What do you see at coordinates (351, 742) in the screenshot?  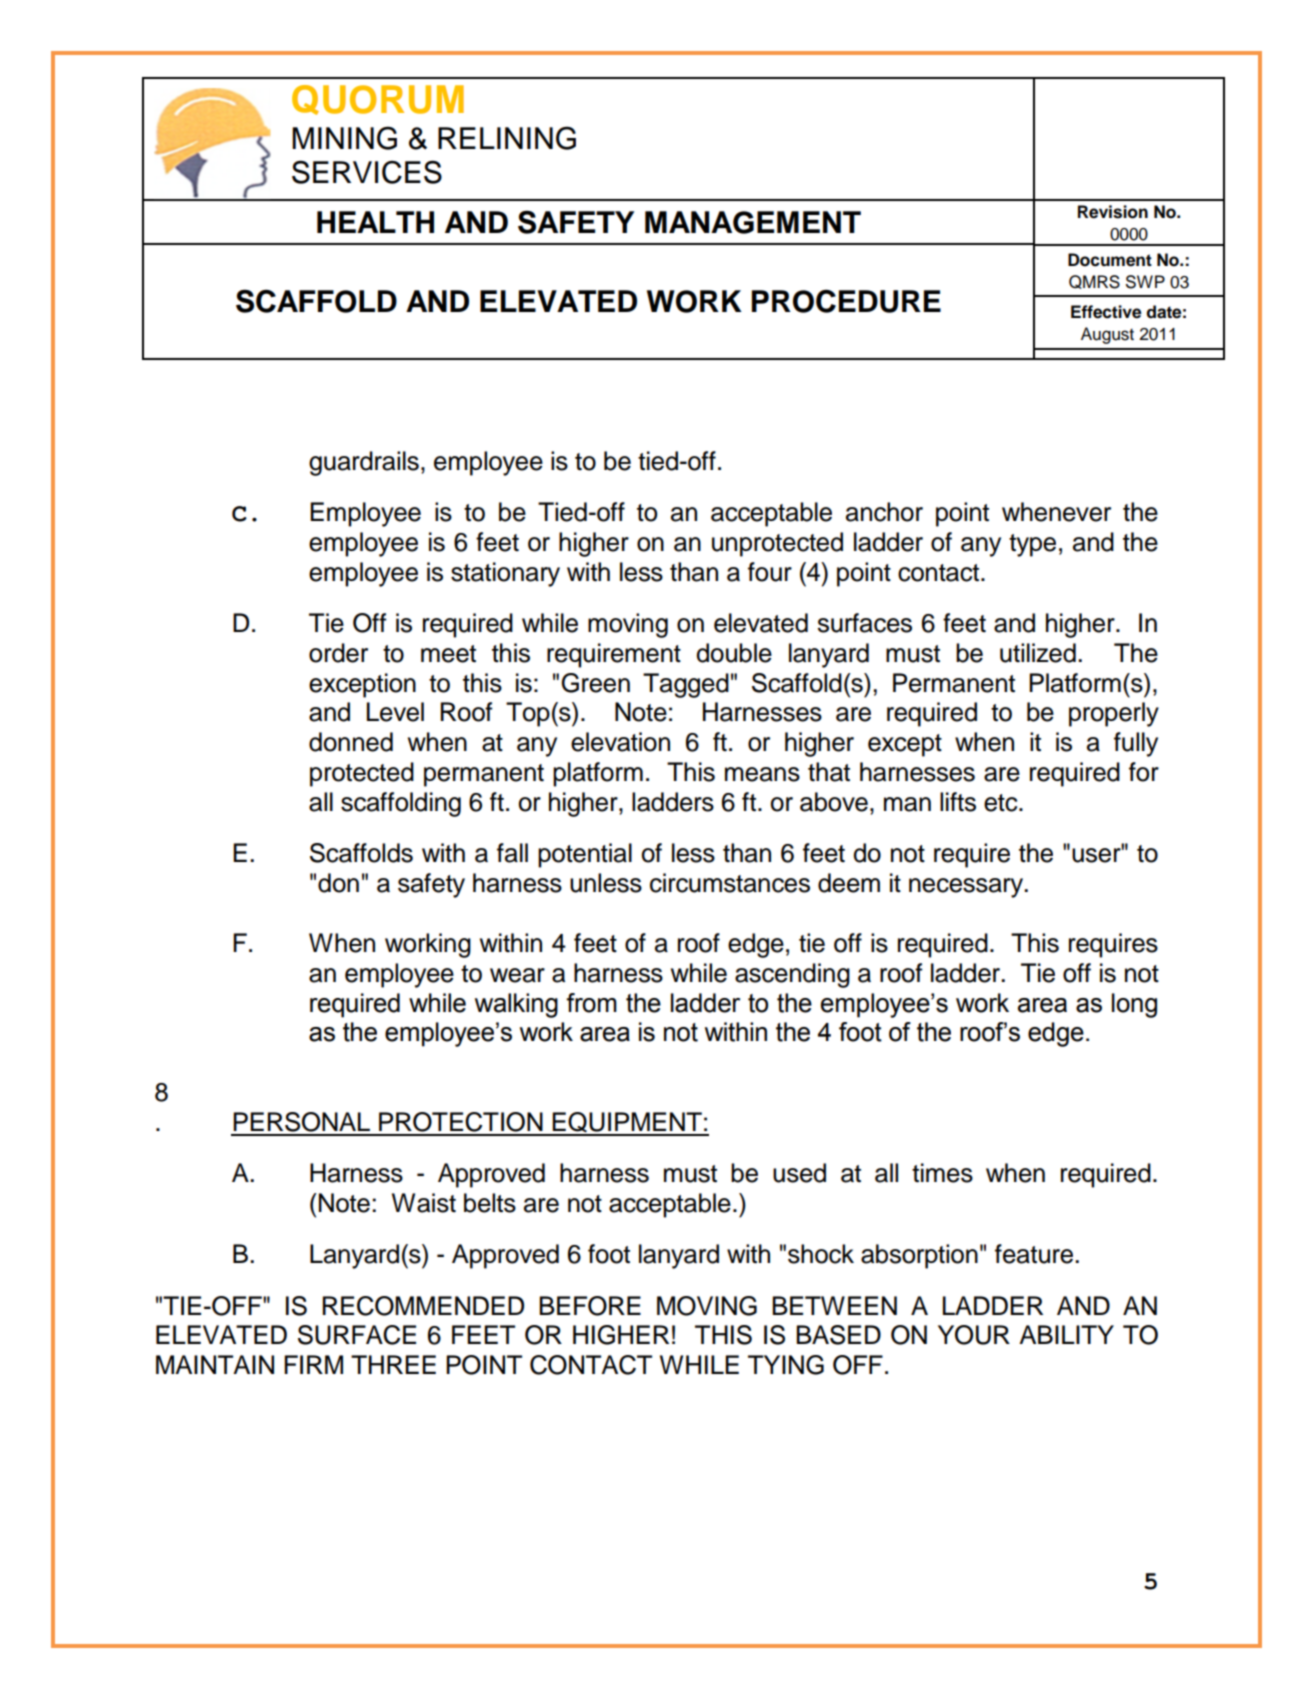 I see `donned` at bounding box center [351, 742].
